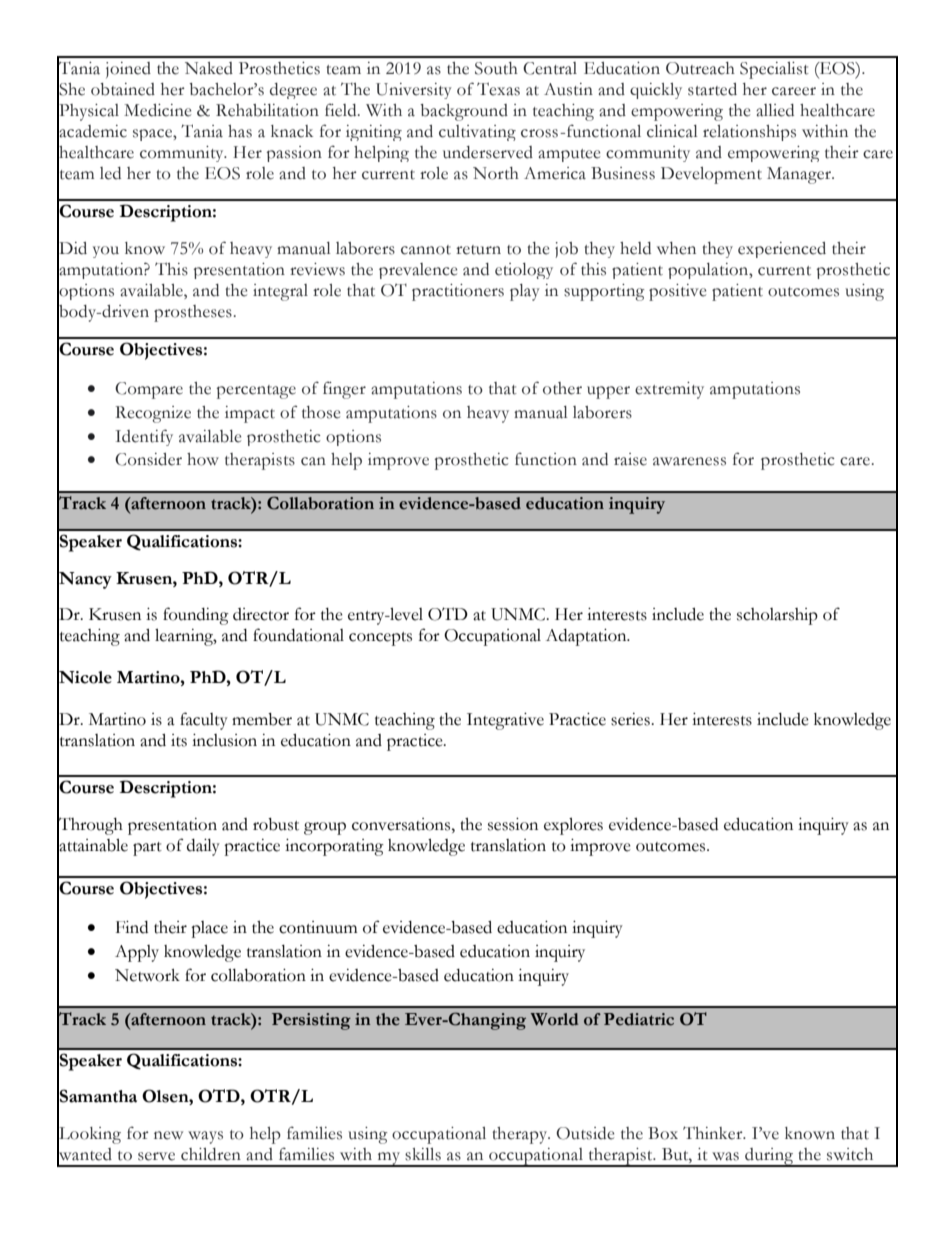 The height and width of the screenshot is (1233, 952). Describe the element at coordinates (464, 112) in the screenshot. I see `background` at that location.
